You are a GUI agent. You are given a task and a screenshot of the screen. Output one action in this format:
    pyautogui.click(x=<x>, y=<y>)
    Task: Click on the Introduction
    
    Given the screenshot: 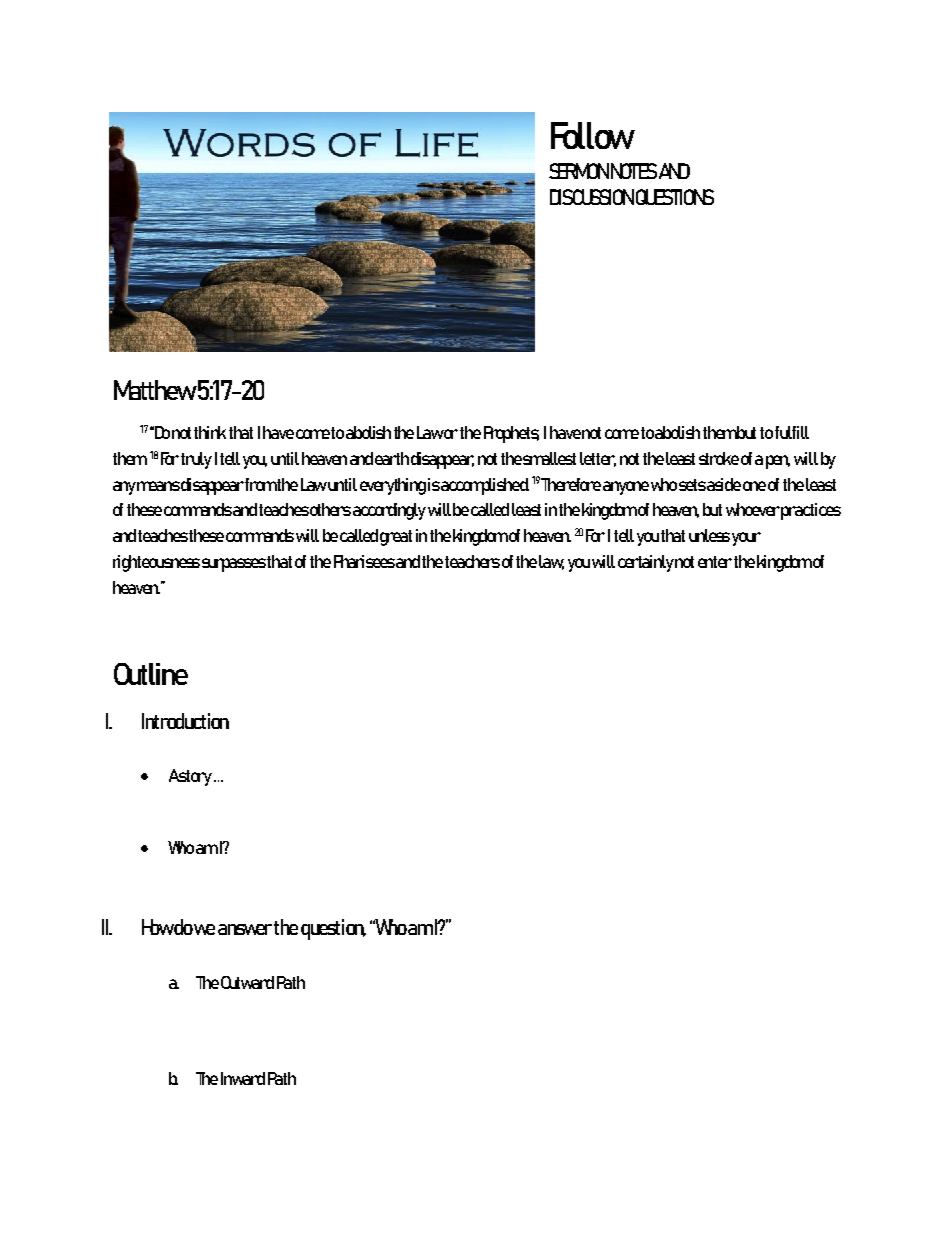 What is the action you would take?
    pyautogui.click(x=185, y=721)
